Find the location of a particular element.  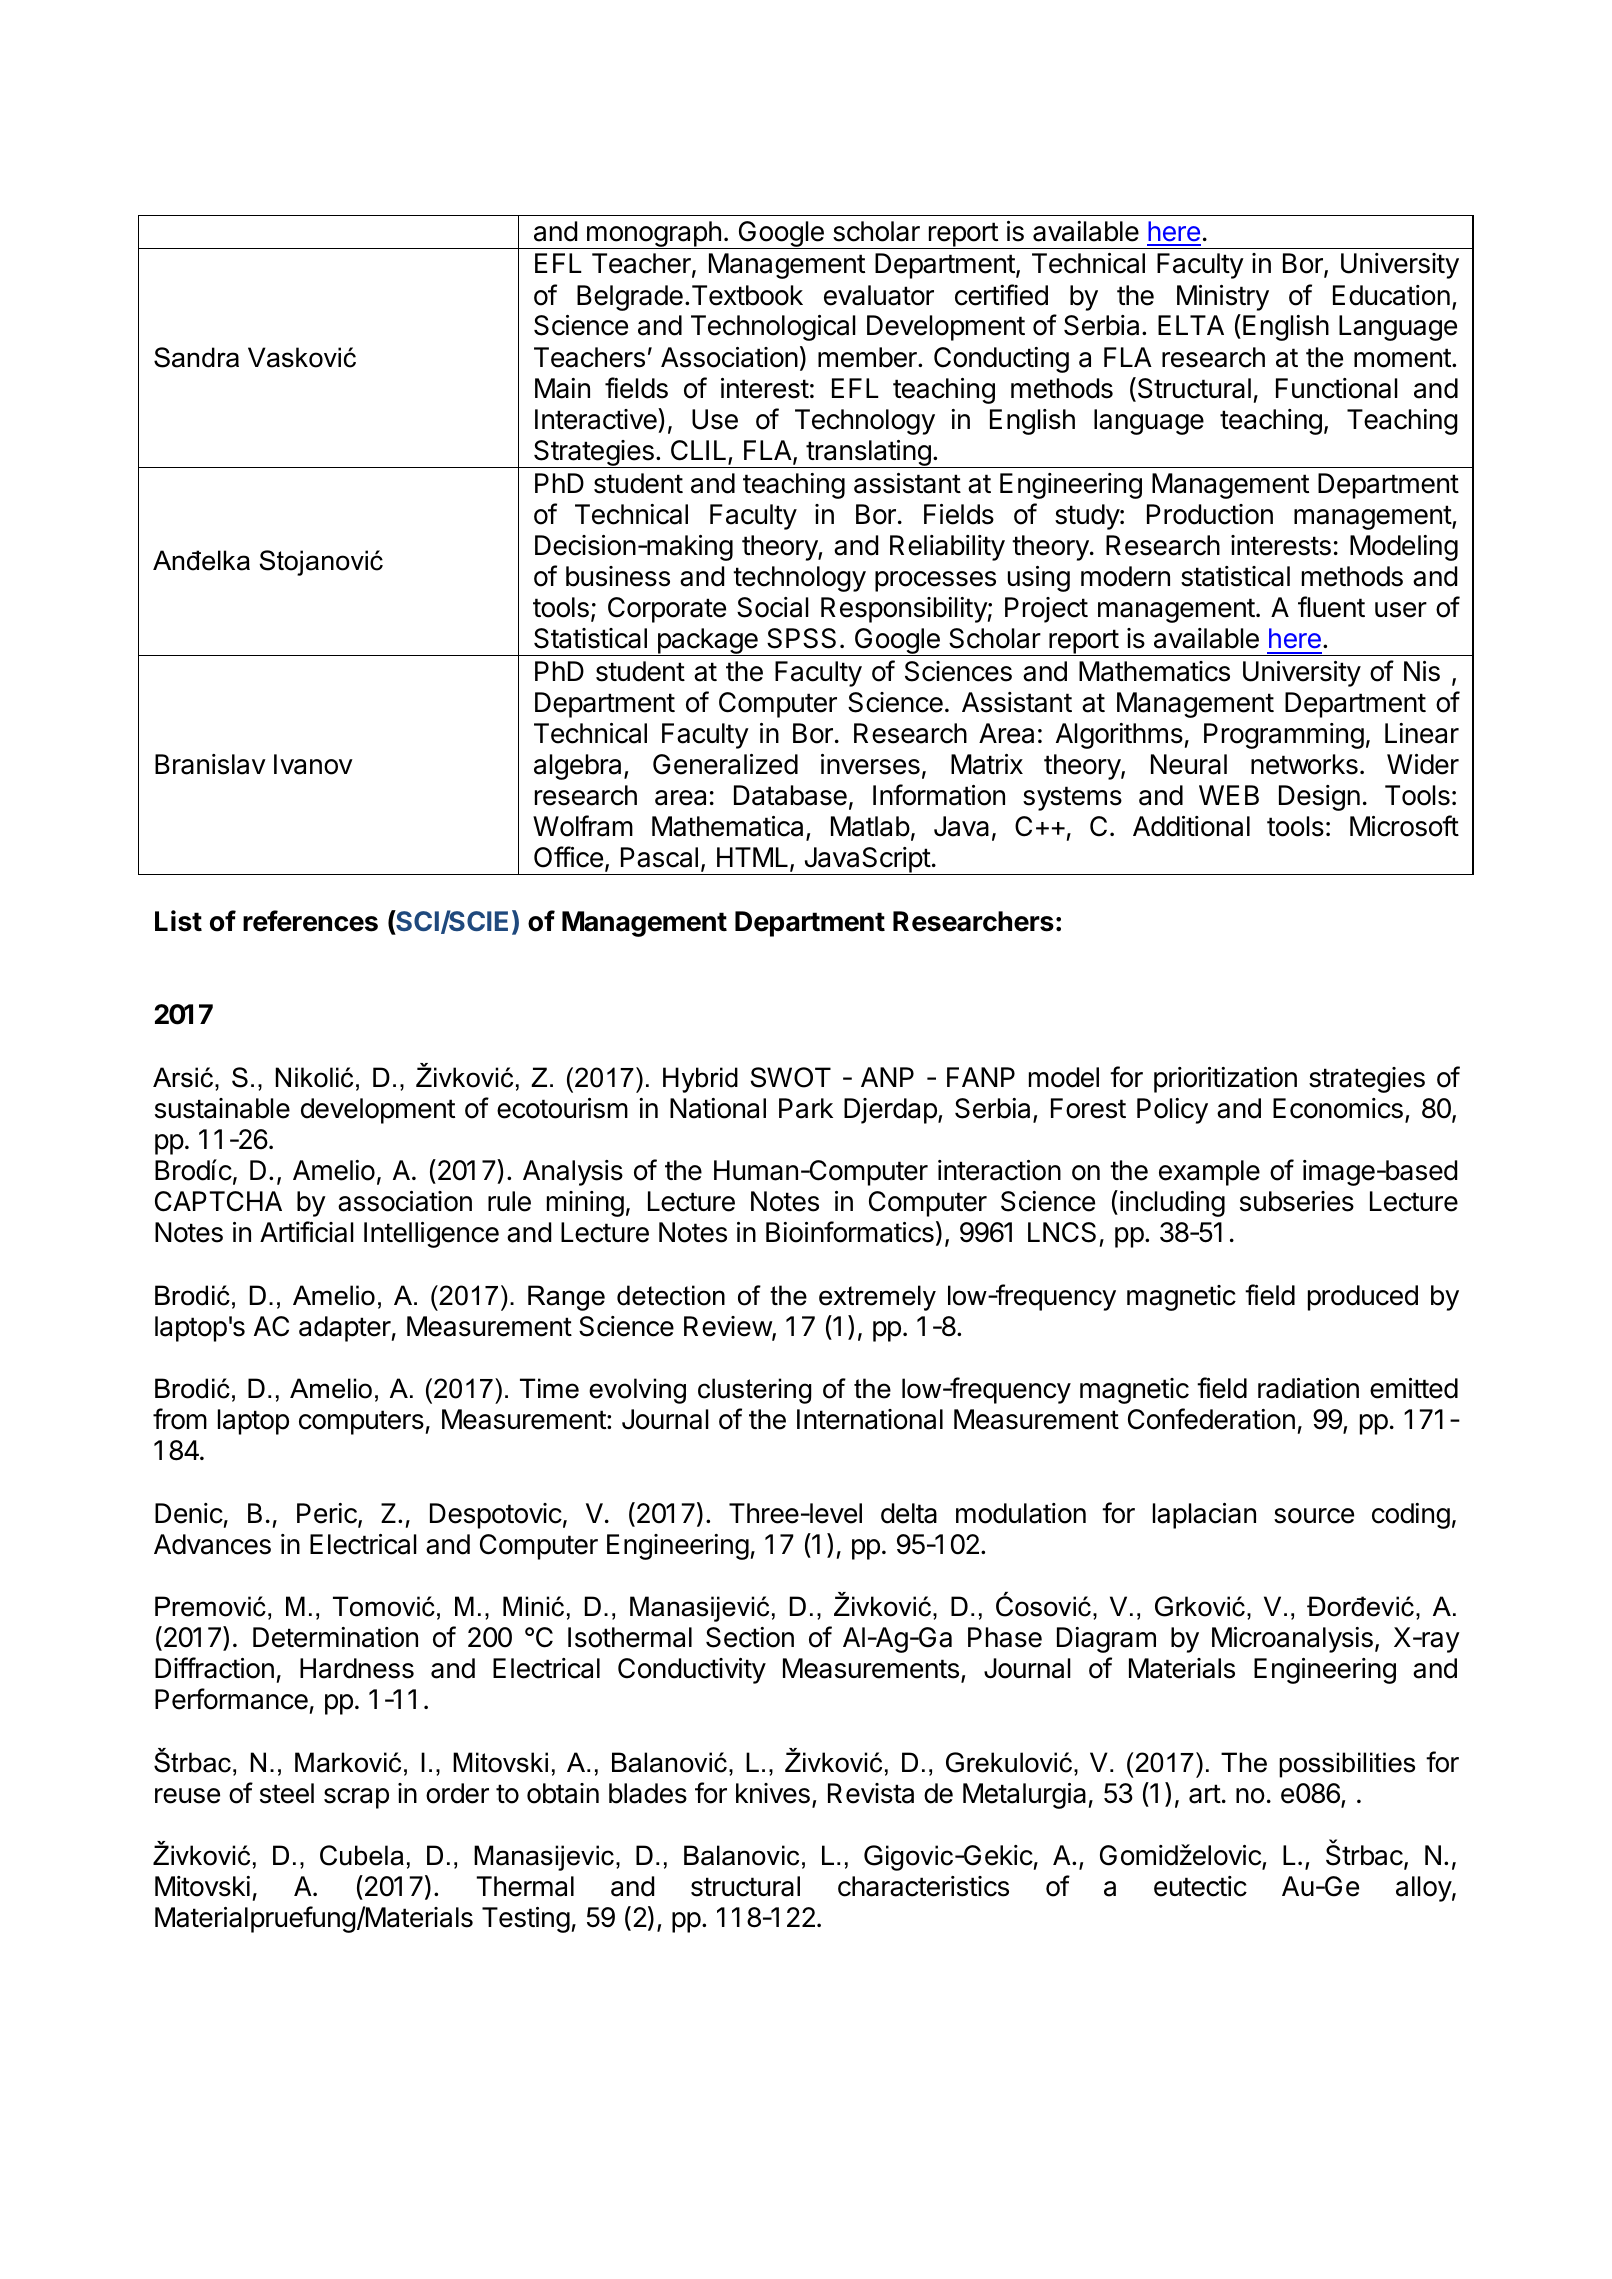

possibilities is located at coordinates (1347, 1765).
